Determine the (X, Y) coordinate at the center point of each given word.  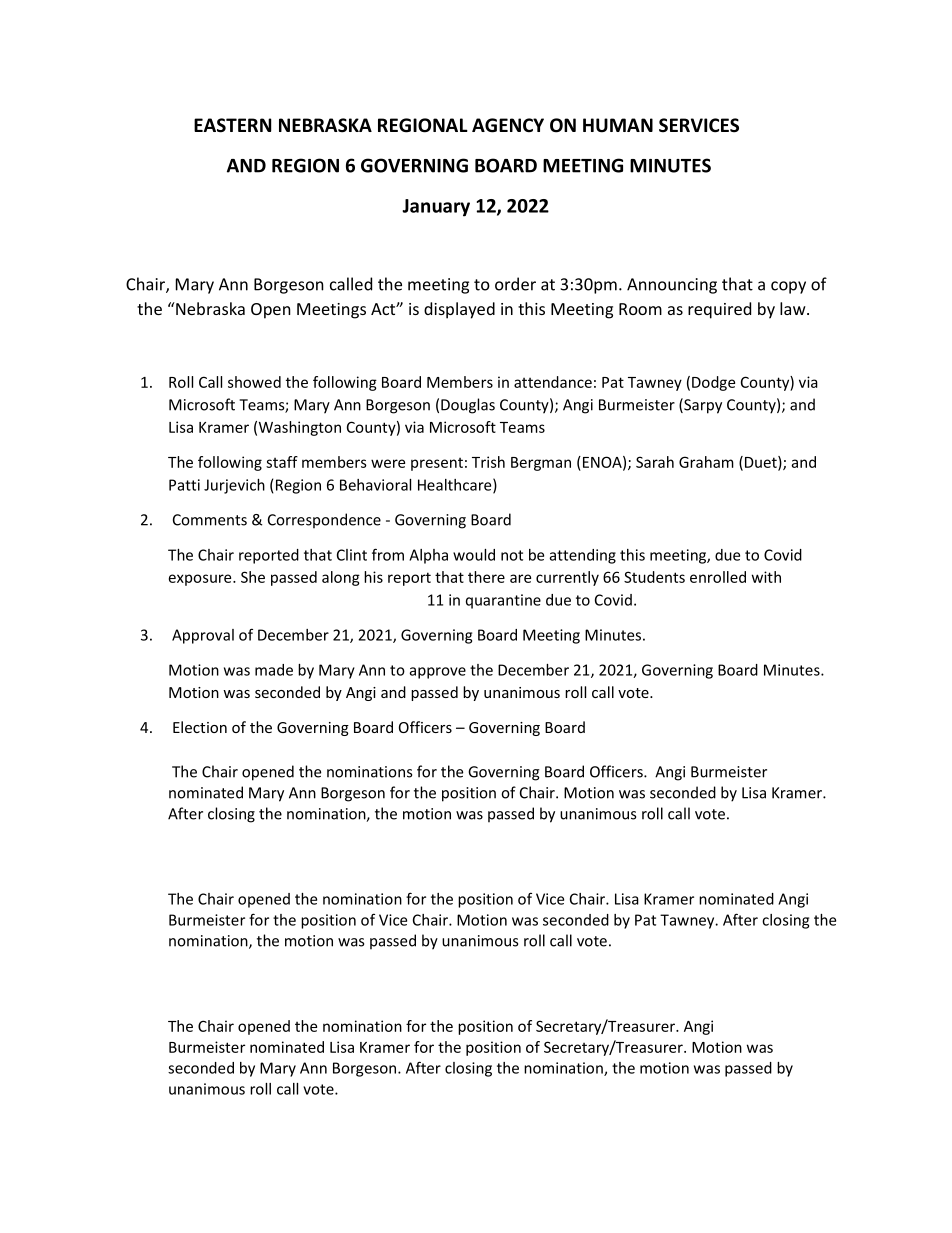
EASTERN (232, 125)
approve (438, 673)
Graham (706, 462)
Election (200, 727)
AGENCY (508, 125)
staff (282, 462)
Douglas (468, 406)
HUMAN (618, 125)
